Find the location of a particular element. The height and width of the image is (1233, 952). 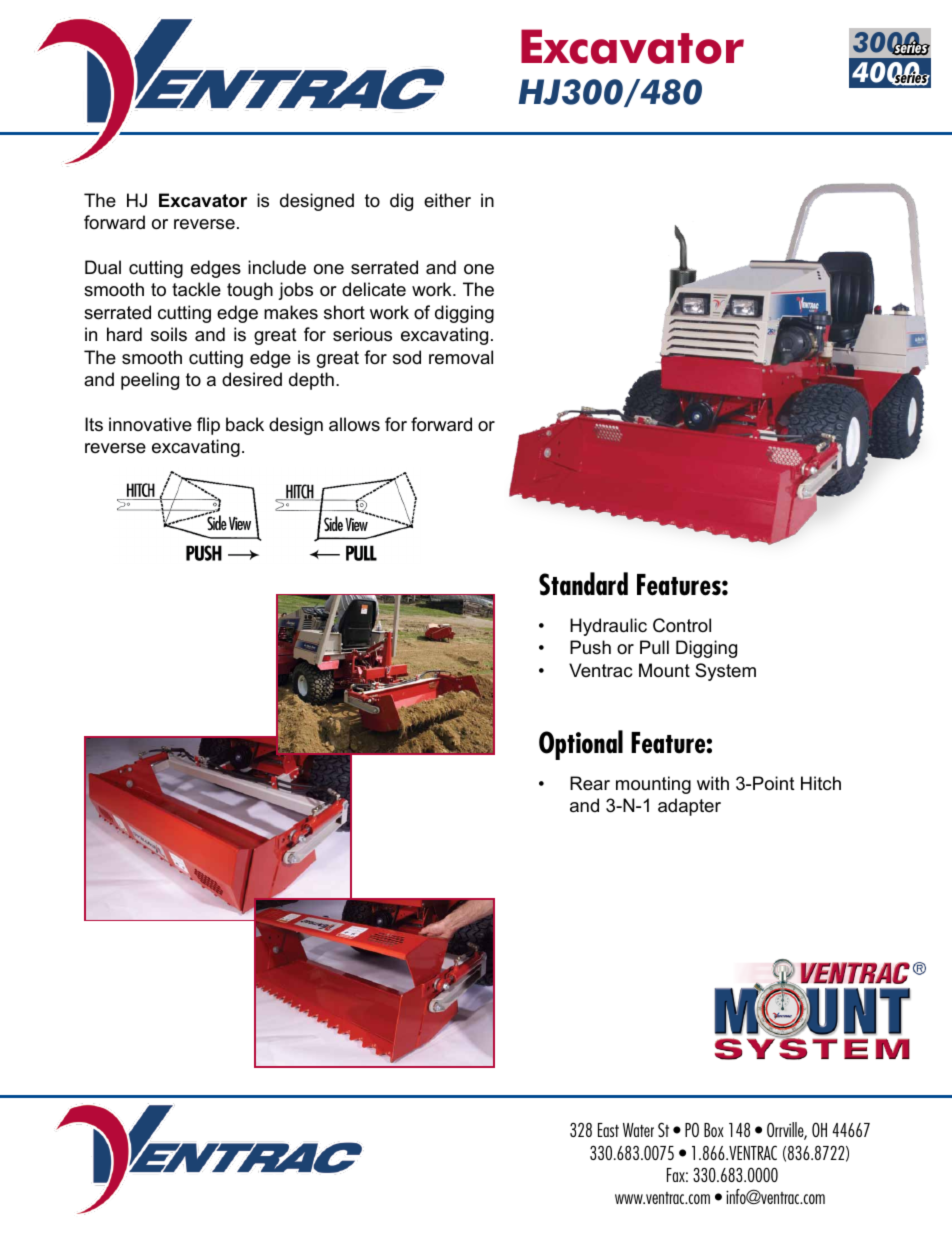

removal is located at coordinates (461, 357).
